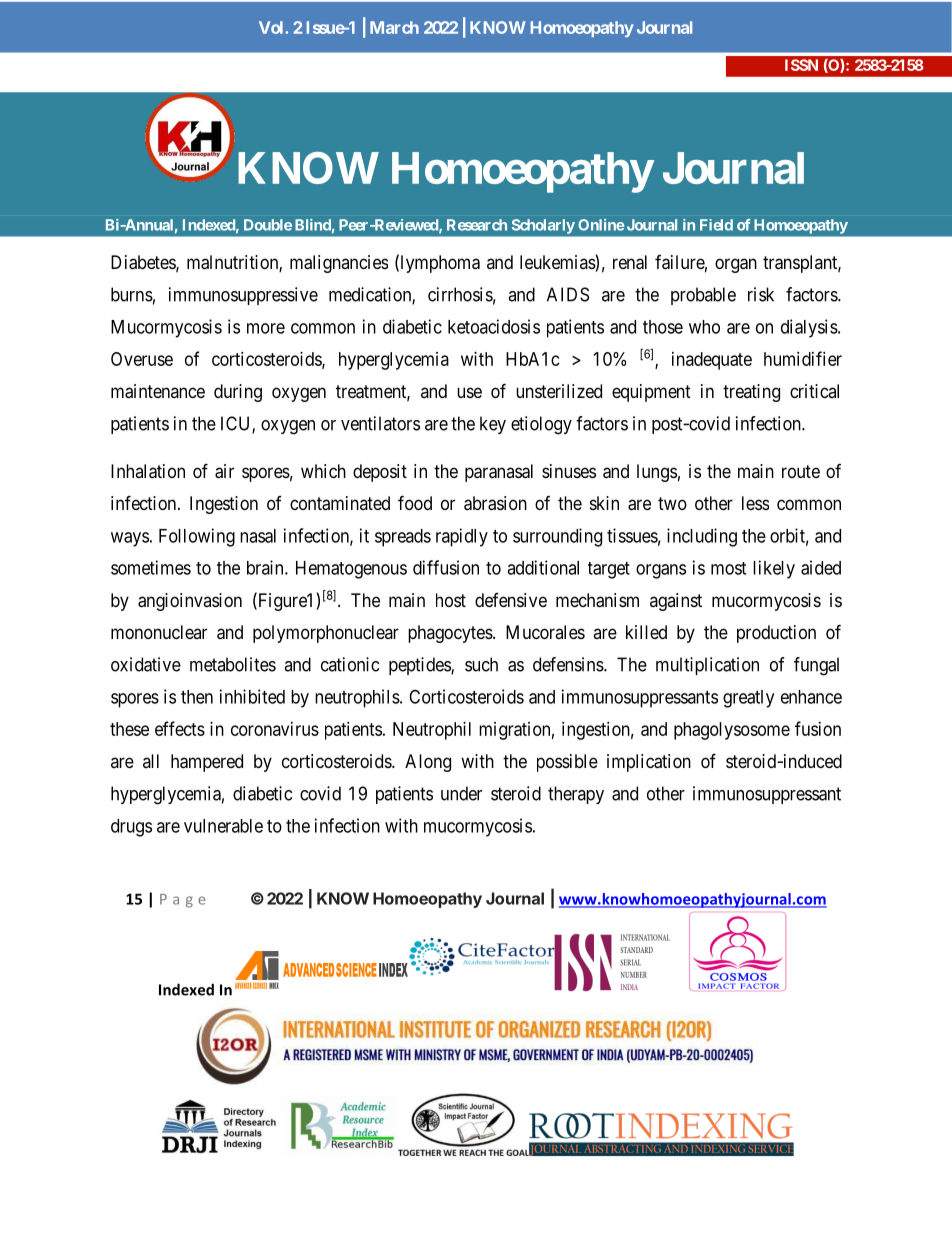  What do you see at coordinates (394, 27) in the document?
I see `March` at bounding box center [394, 27].
